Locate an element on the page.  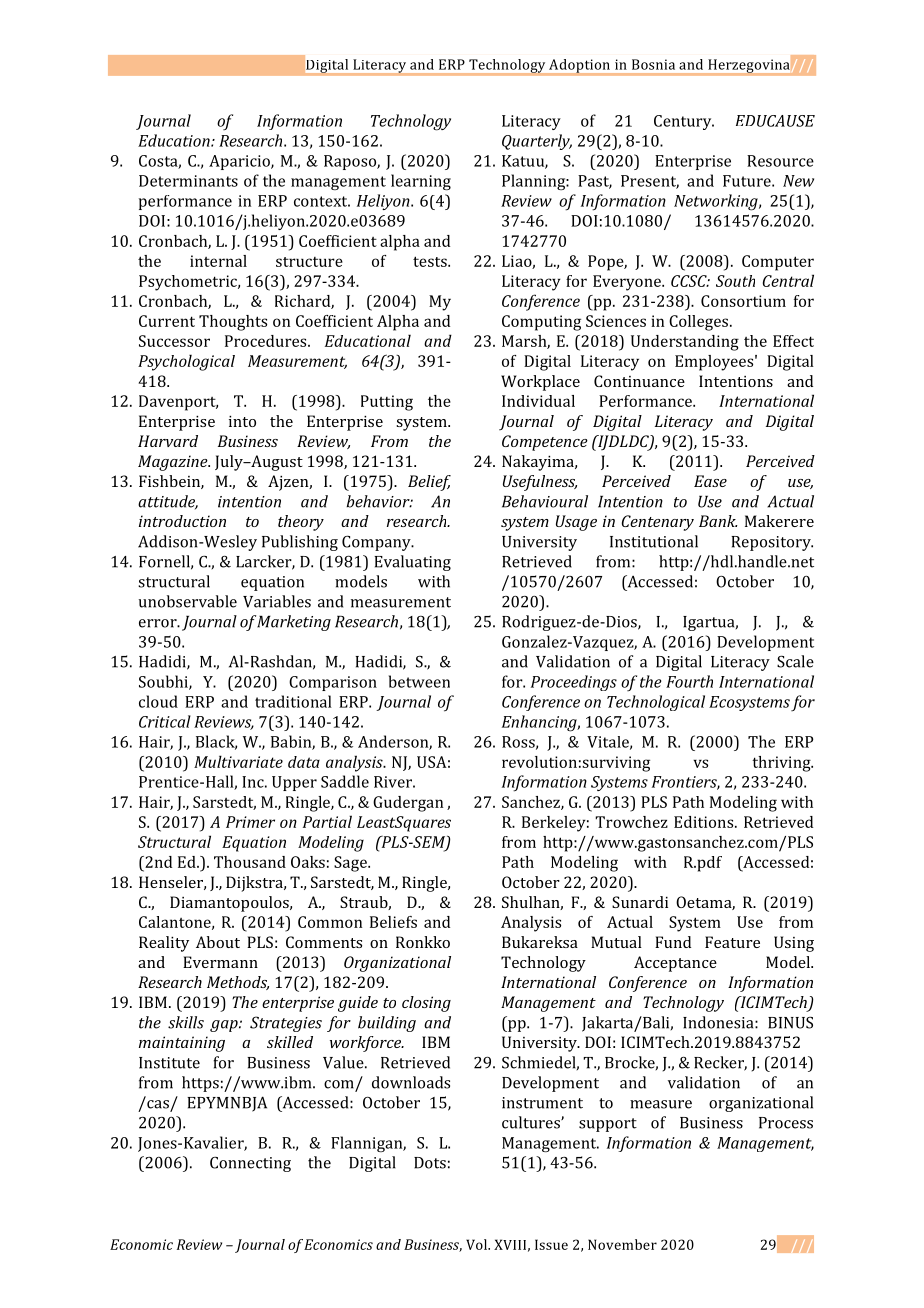
Determinants is located at coordinates (188, 181).
